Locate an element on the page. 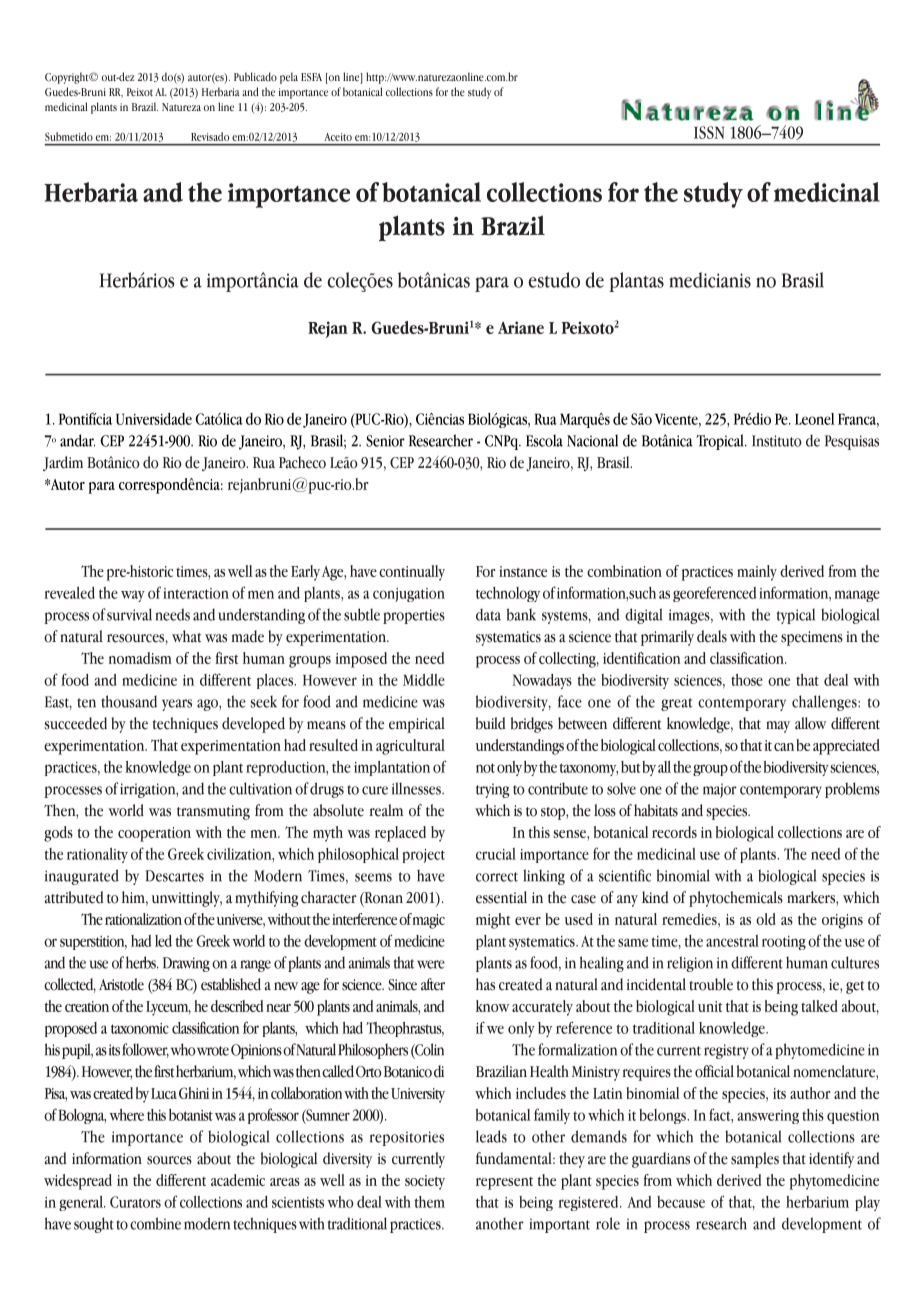 The image size is (924, 1308). Middle is located at coordinates (424, 680).
